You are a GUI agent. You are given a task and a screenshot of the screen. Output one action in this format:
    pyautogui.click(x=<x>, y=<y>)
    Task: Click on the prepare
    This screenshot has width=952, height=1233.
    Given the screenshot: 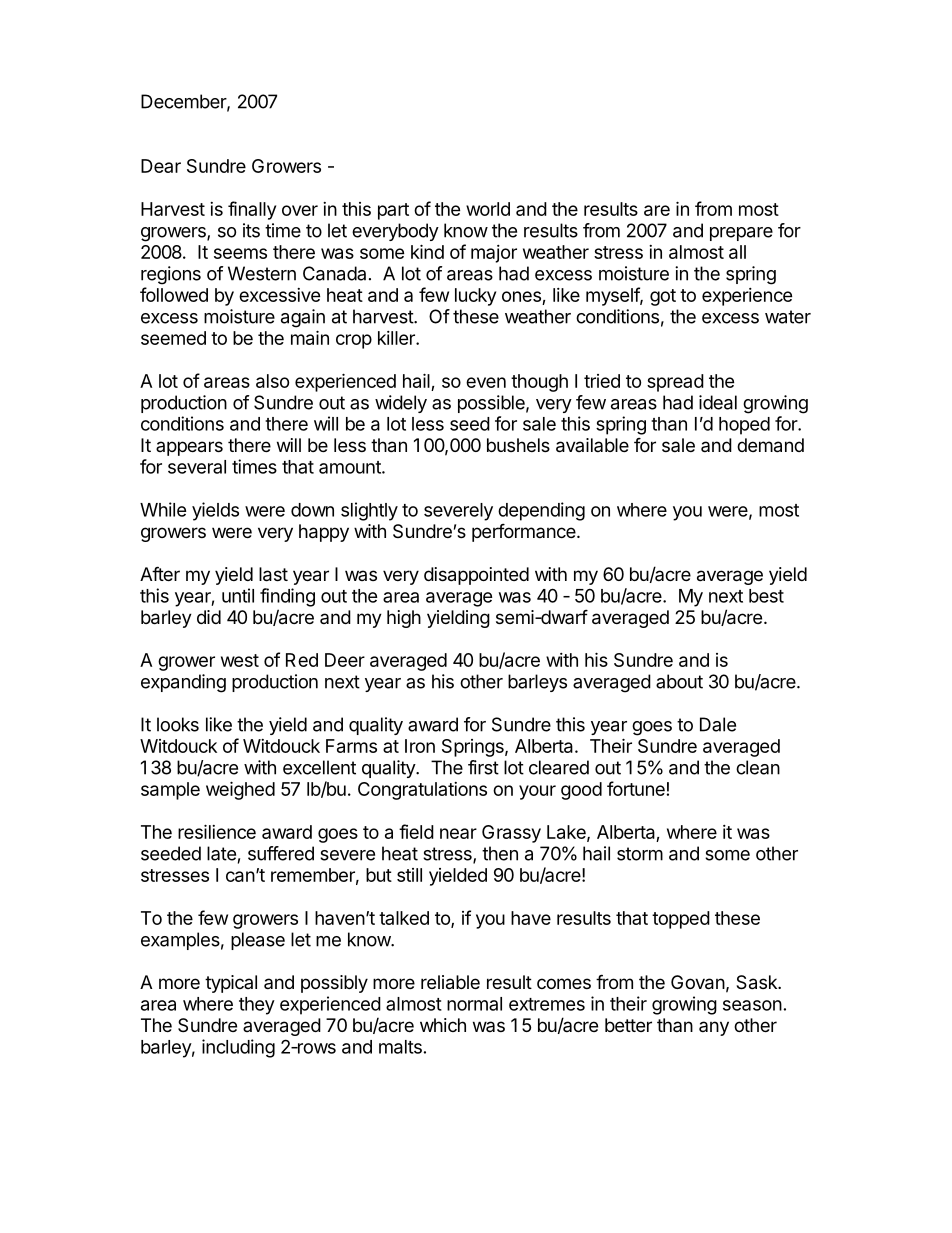 What is the action you would take?
    pyautogui.click(x=741, y=234)
